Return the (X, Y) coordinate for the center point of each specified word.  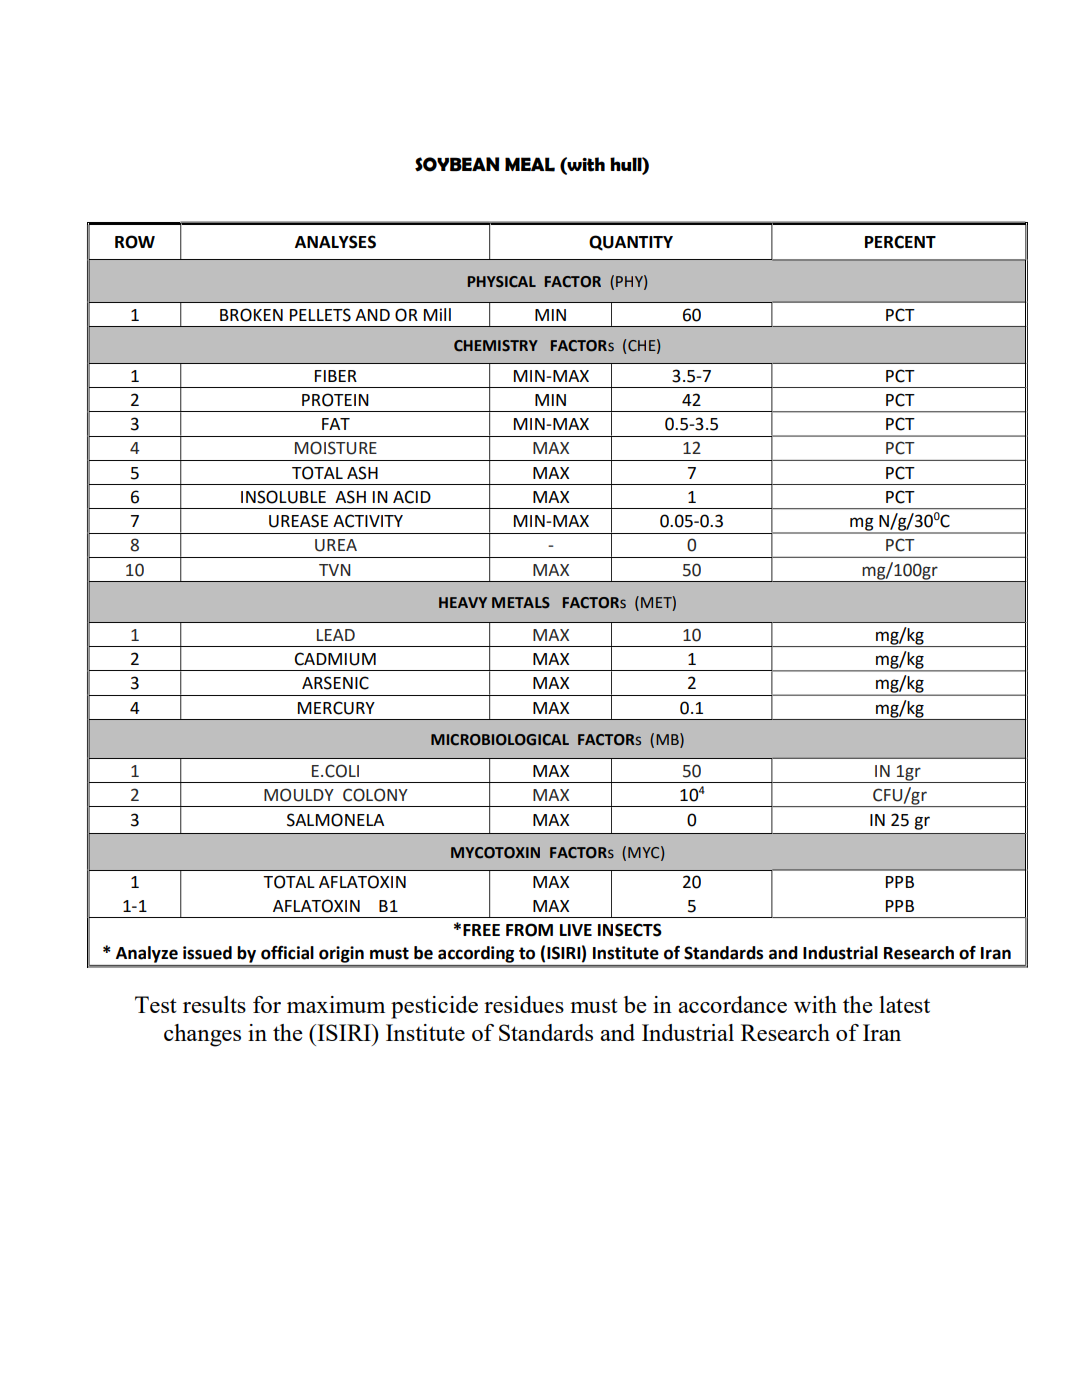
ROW (135, 242)
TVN (334, 570)
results (214, 1004)
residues (524, 1004)
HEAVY (463, 602)
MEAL (530, 164)
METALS (521, 603)
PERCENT (900, 242)
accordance (732, 1004)
